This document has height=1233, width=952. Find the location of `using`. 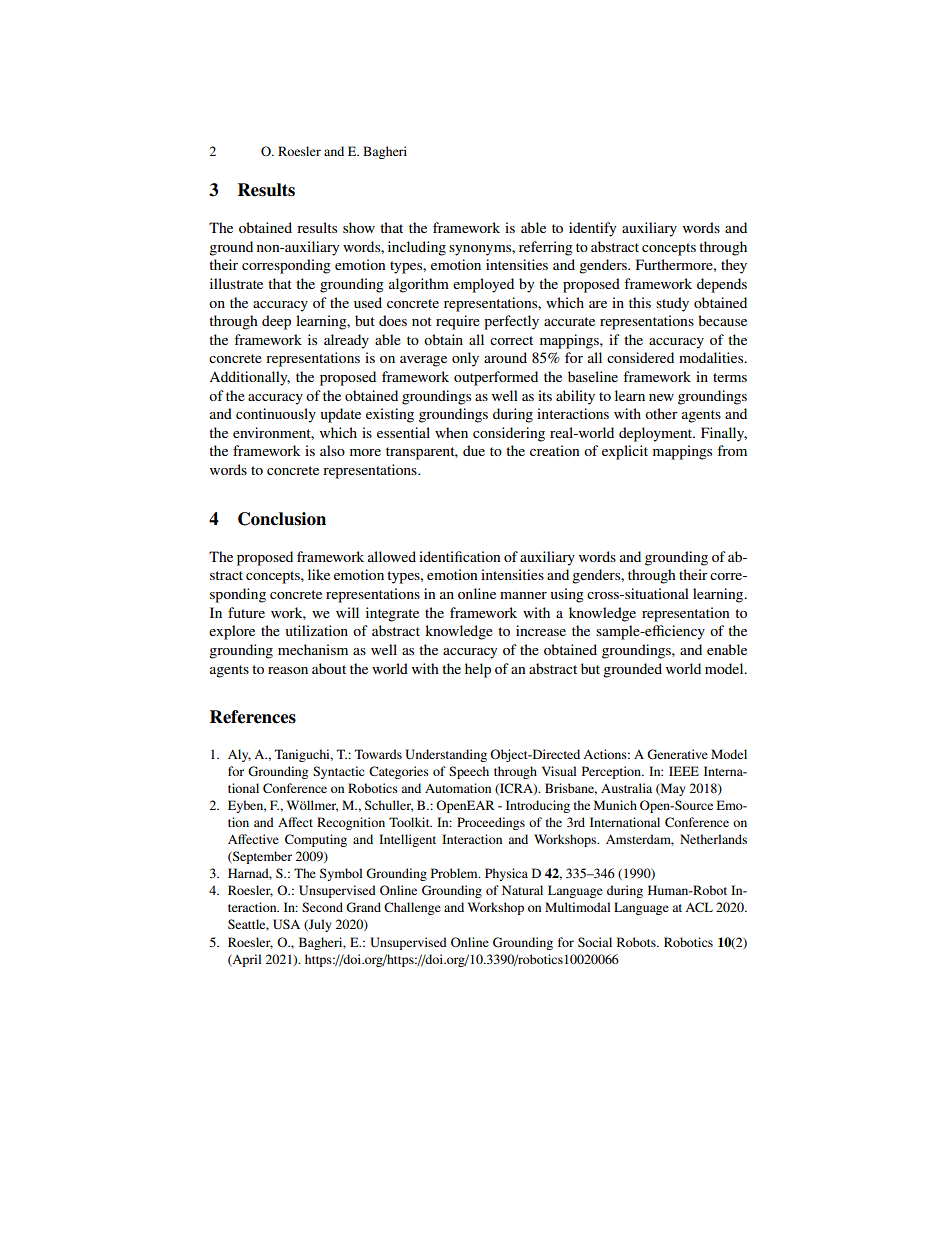

using is located at coordinates (567, 595).
